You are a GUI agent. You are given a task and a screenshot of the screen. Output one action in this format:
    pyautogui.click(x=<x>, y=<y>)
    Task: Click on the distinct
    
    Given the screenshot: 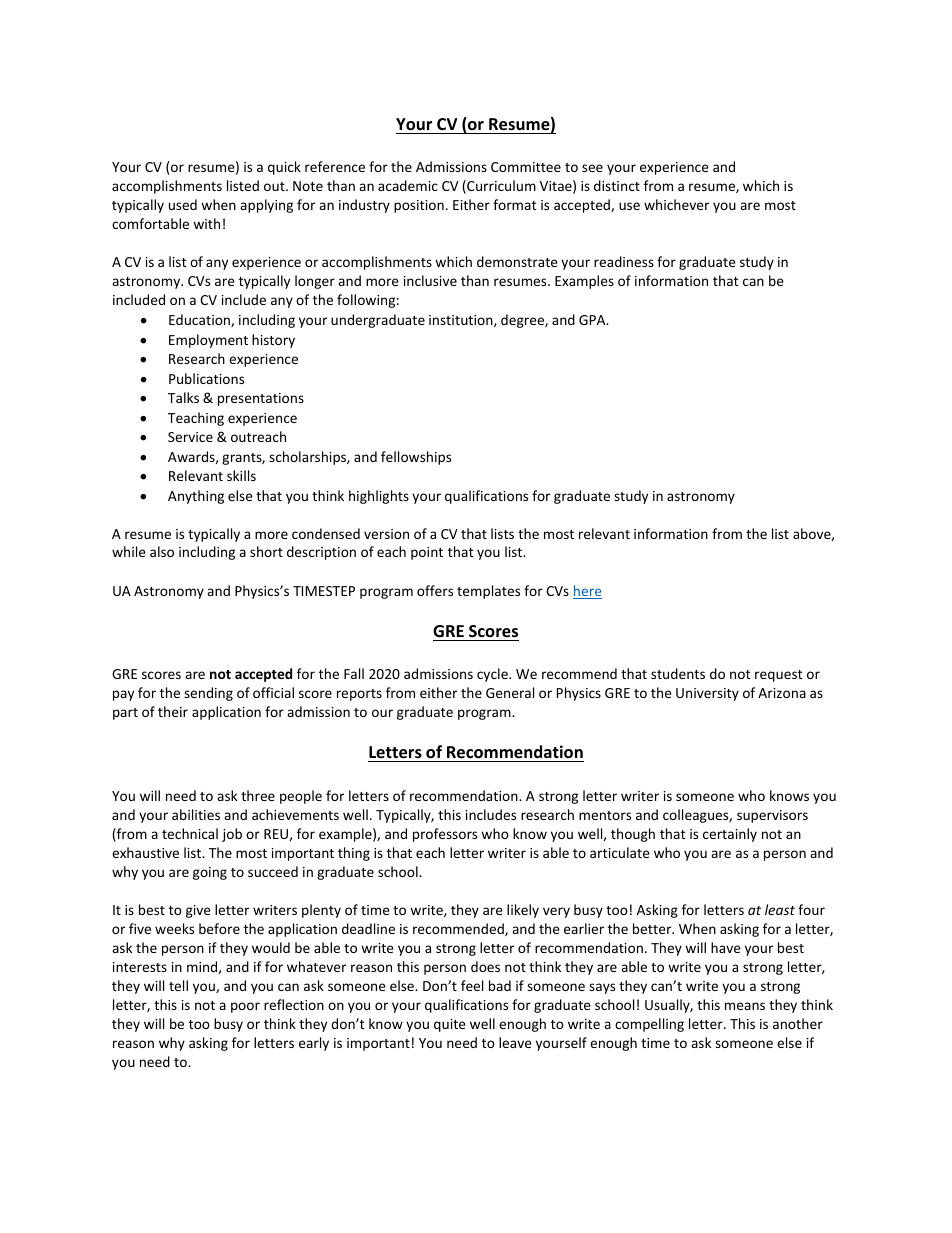 What is the action you would take?
    pyautogui.click(x=617, y=185)
